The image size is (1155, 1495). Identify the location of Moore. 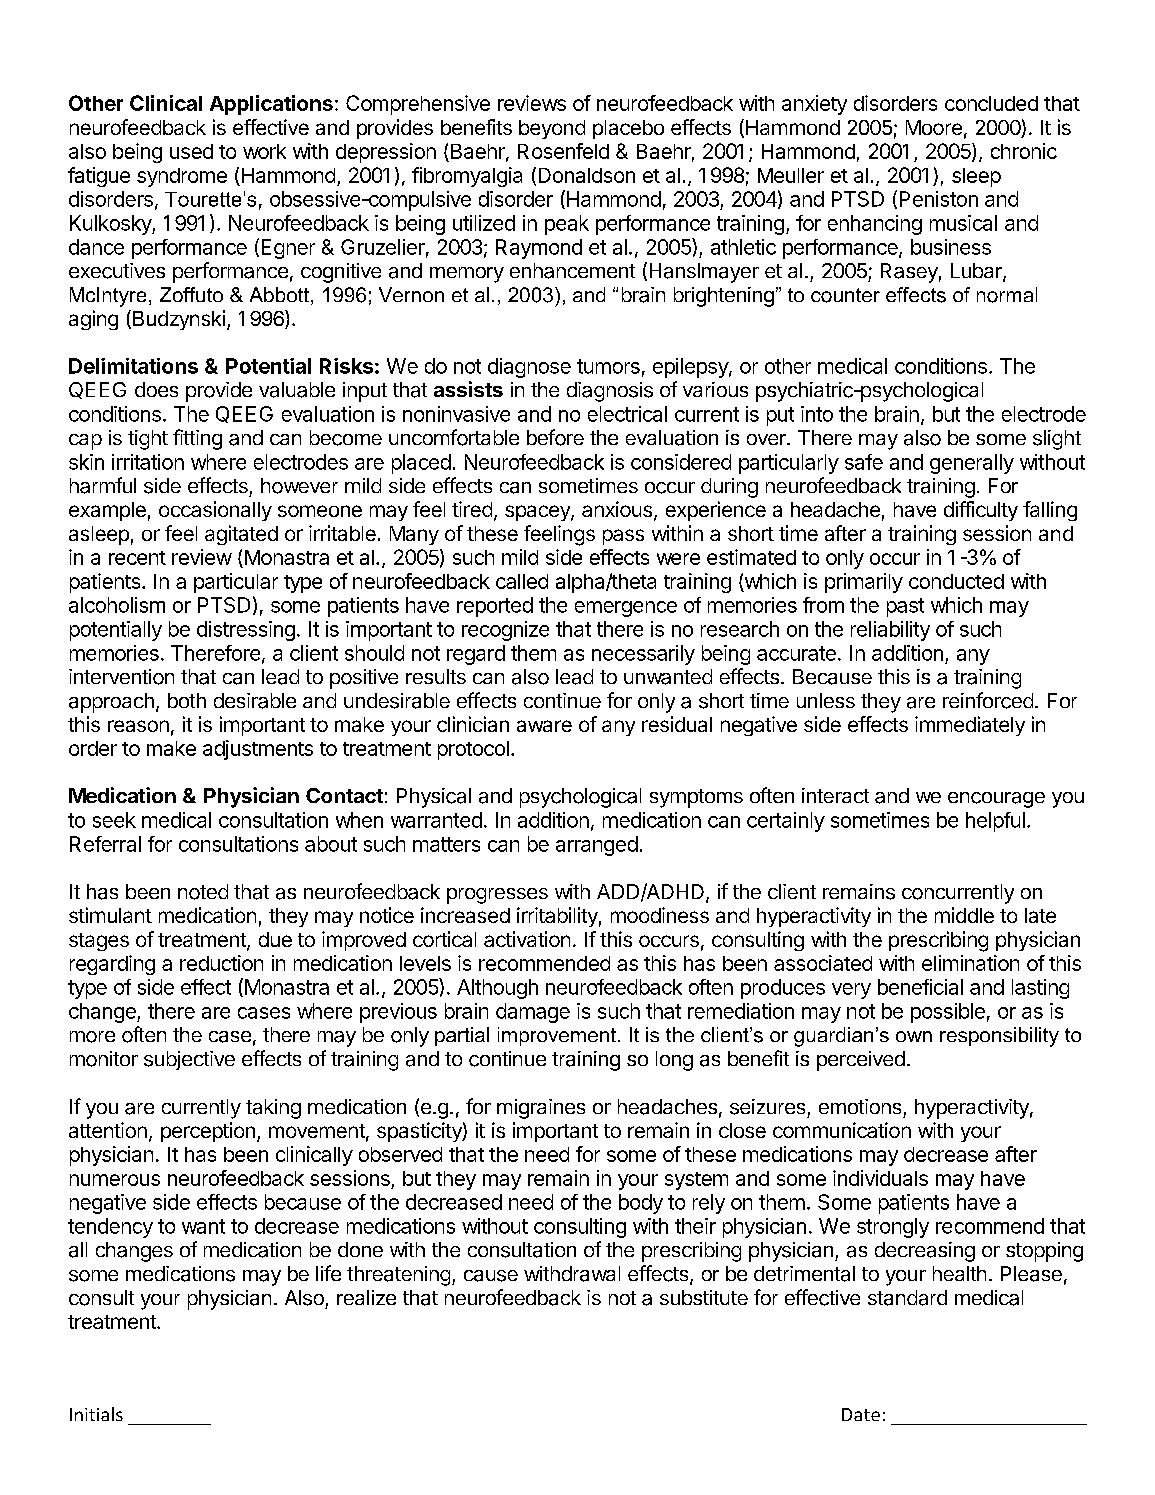
(934, 127).
